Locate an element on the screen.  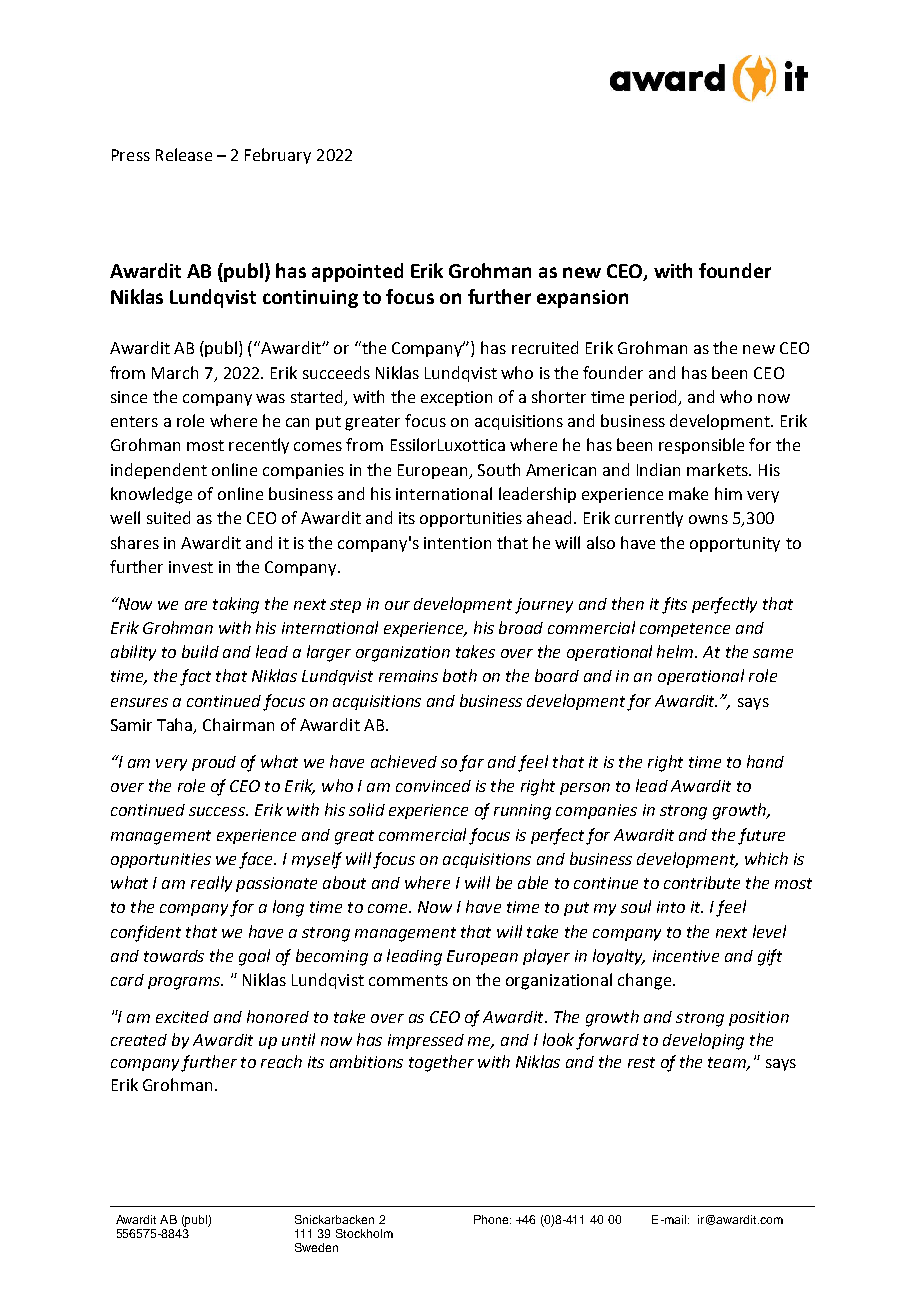
Release is located at coordinates (184, 154).
